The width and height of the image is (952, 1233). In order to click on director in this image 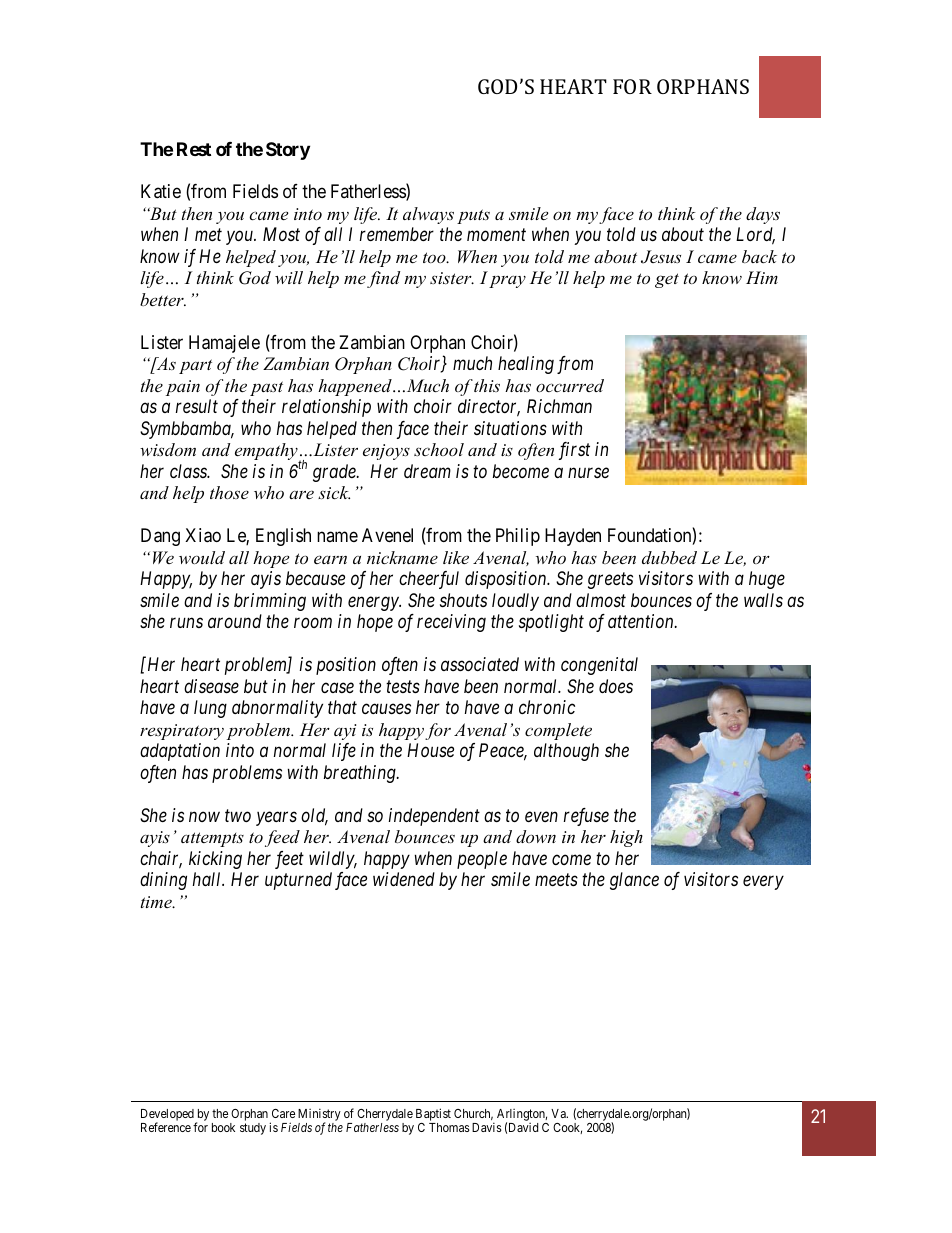, I will do `click(489, 408)`.
